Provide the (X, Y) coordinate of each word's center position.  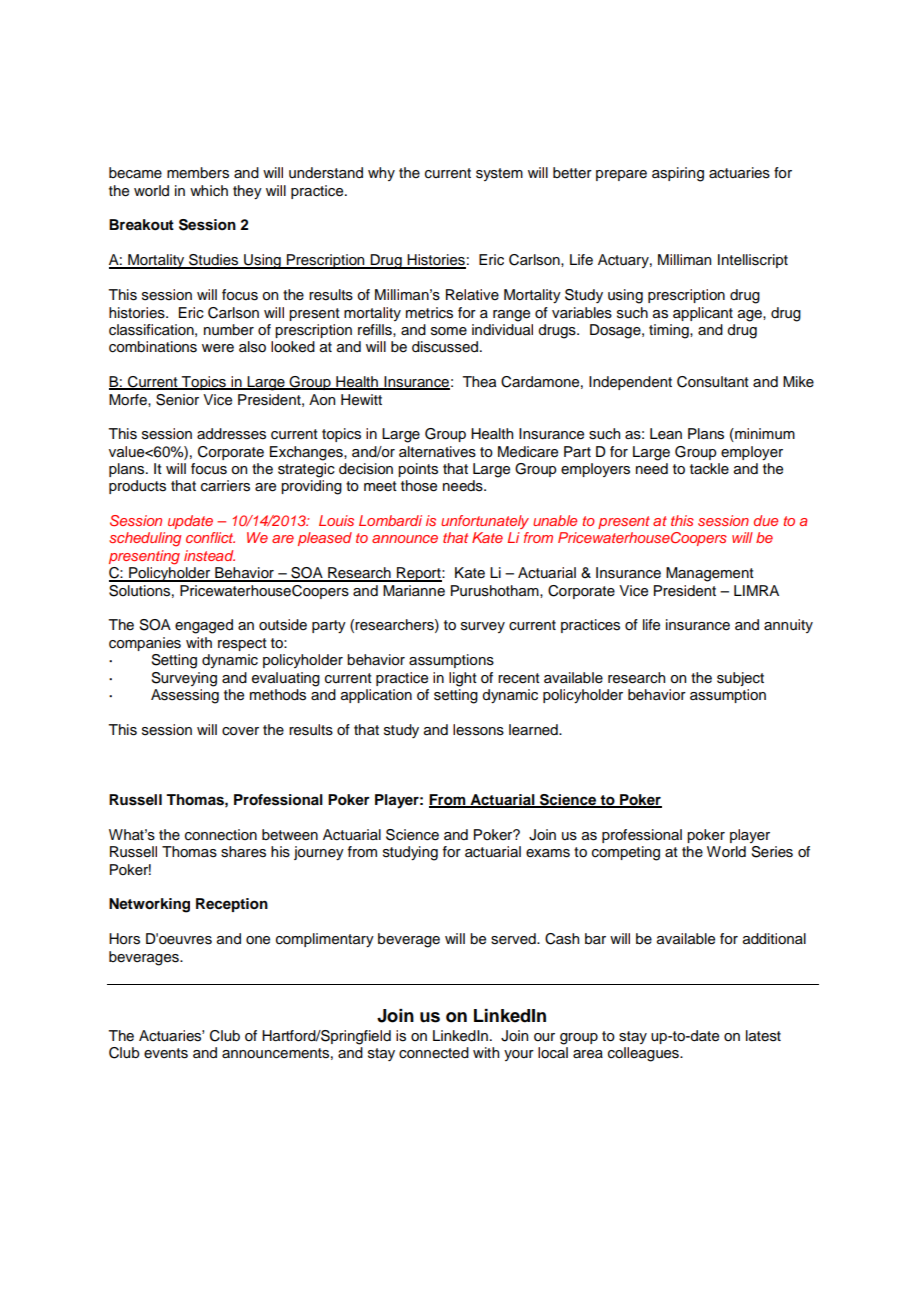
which (209, 191)
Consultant (713, 382)
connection (221, 835)
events (166, 1053)
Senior (177, 400)
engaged (204, 626)
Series (772, 852)
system (499, 174)
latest (763, 1036)
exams (548, 853)
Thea (479, 382)
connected (434, 1053)
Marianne (414, 591)
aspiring (678, 174)
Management (710, 574)
